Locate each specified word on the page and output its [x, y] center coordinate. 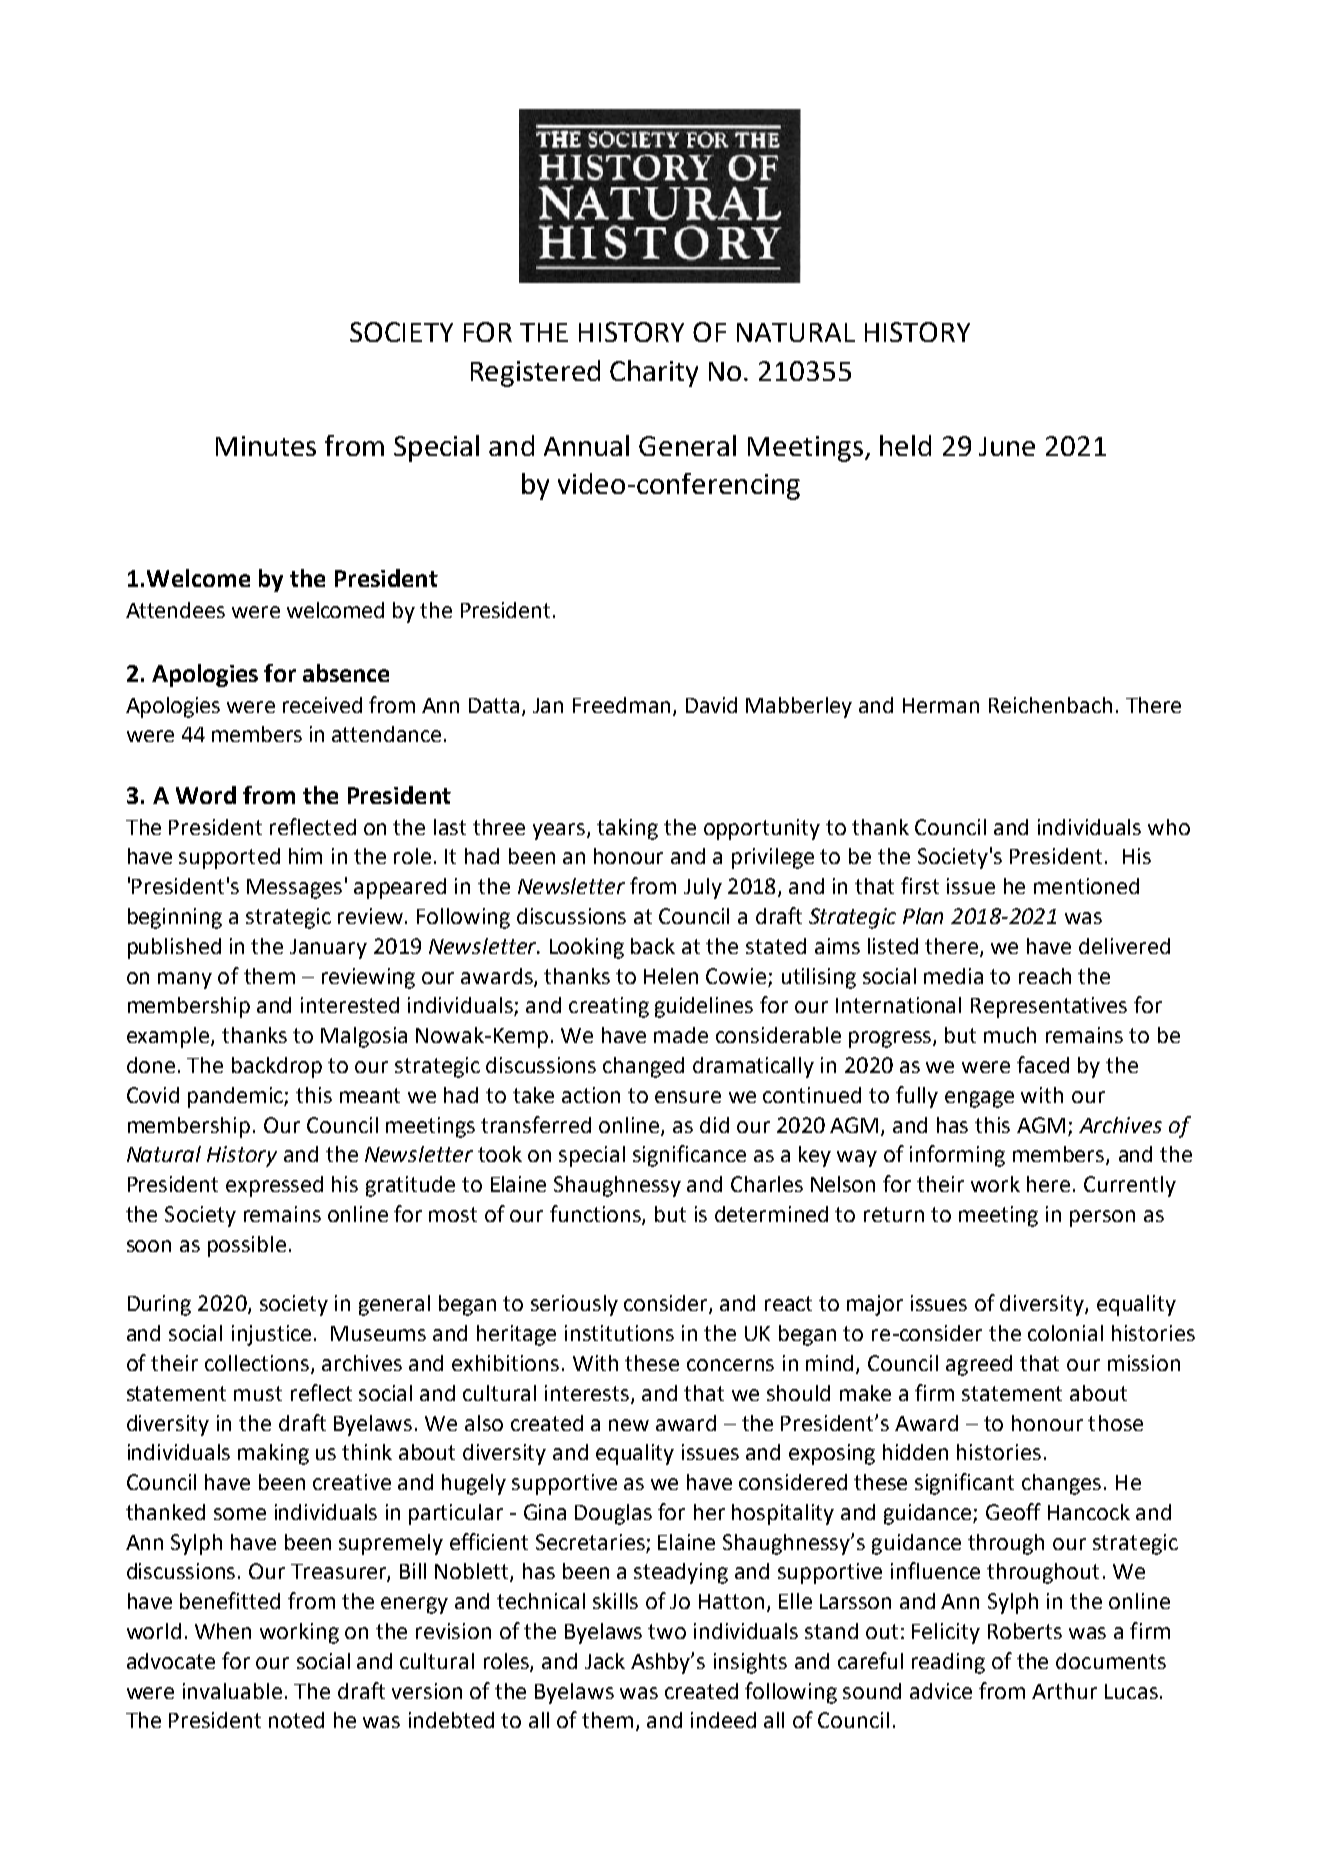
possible [247, 1246]
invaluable [232, 1691]
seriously [574, 1305]
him [305, 856]
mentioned [1086, 886]
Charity [654, 373]
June [1007, 446]
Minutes [266, 446]
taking [627, 829]
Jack [605, 1661]
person [1102, 1218]
